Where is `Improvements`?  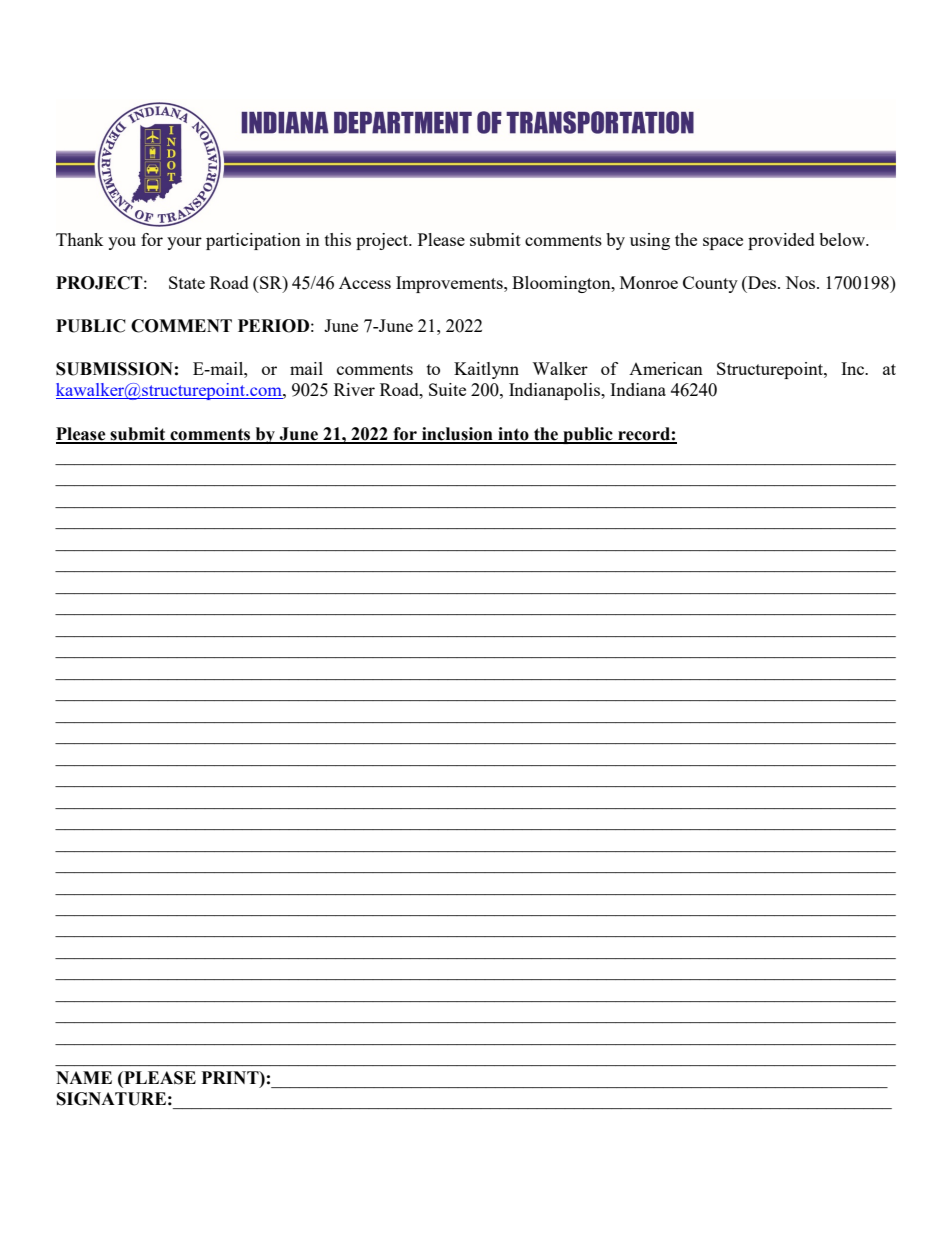
Improvements is located at coordinates (450, 284).
